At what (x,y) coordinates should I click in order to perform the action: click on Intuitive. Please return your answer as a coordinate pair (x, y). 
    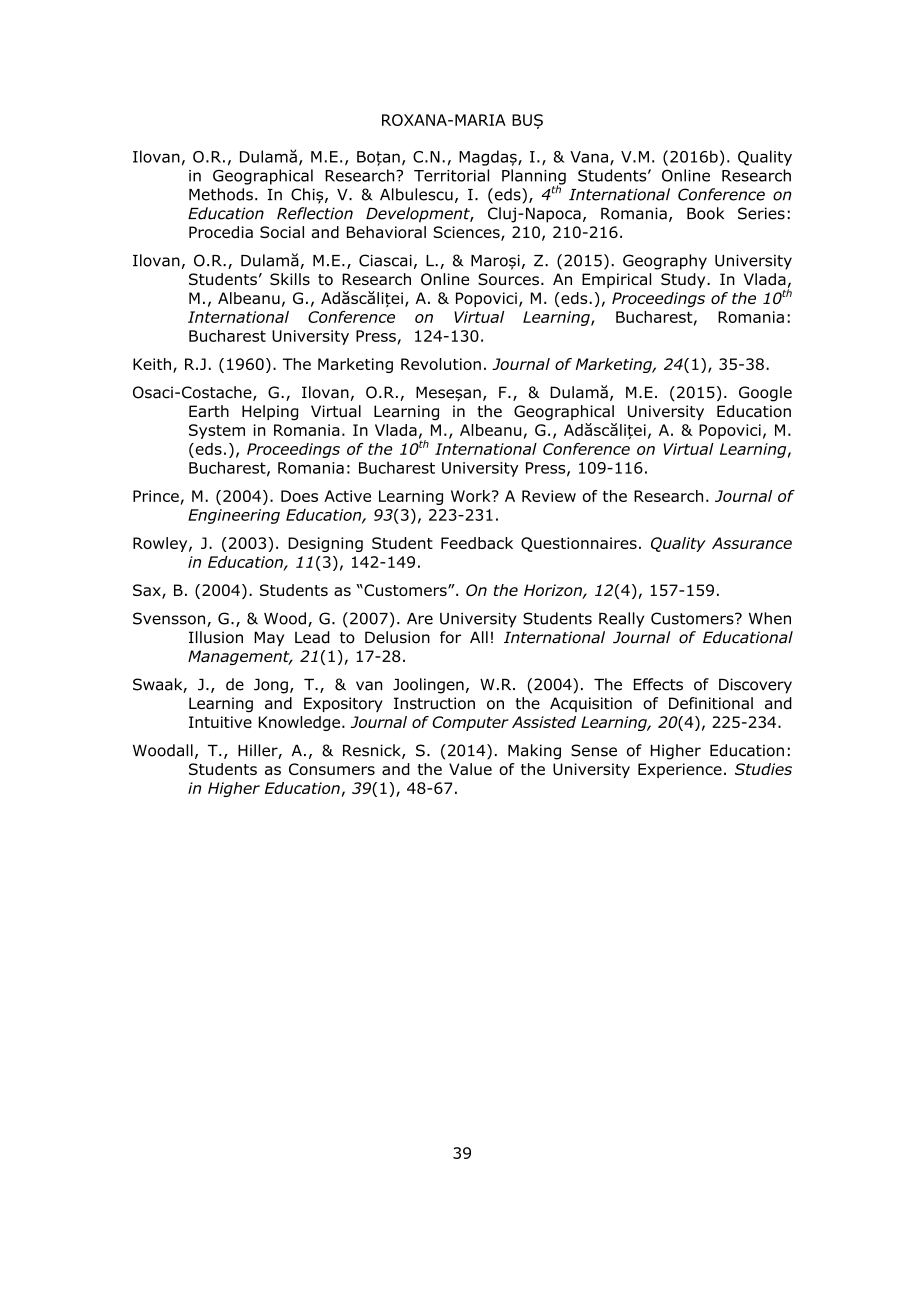
    Looking at the image, I should click on (220, 722).
